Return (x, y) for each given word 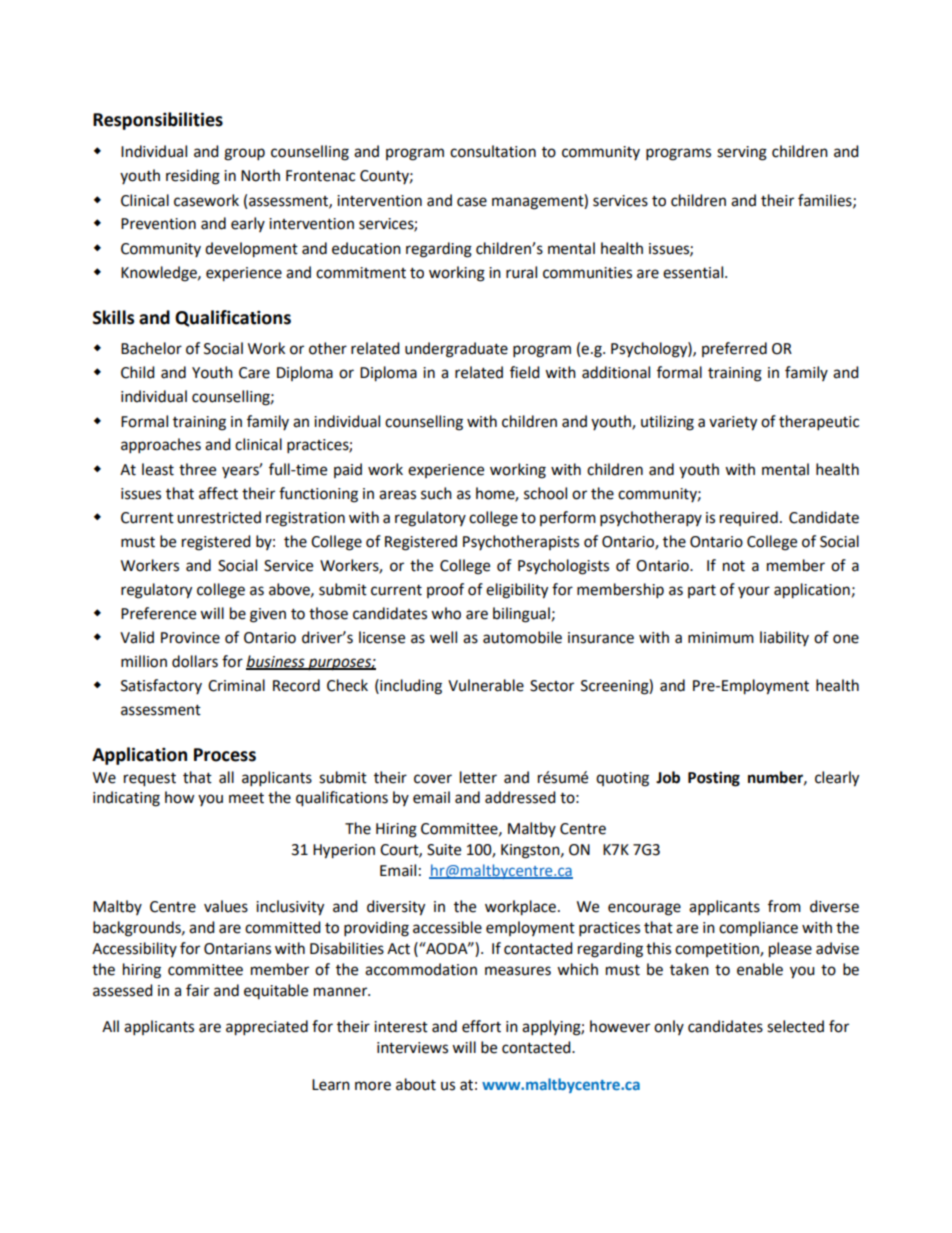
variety (733, 423)
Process (225, 755)
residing (193, 177)
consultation (493, 151)
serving (742, 153)
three (197, 469)
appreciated (267, 1028)
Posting (714, 779)
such (436, 493)
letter (478, 777)
